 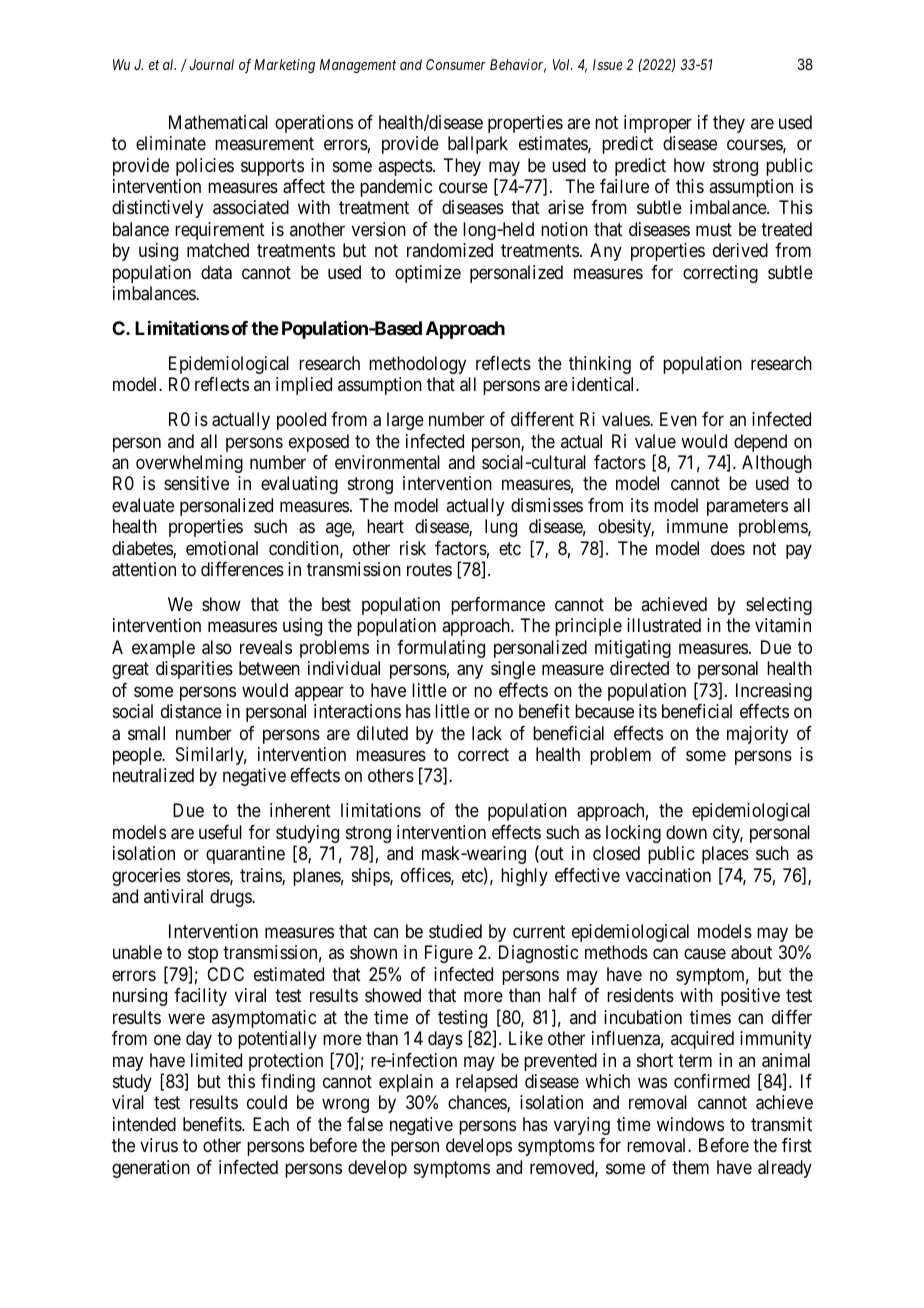 What do you see at coordinates (217, 647) in the screenshot?
I see `also` at bounding box center [217, 647].
